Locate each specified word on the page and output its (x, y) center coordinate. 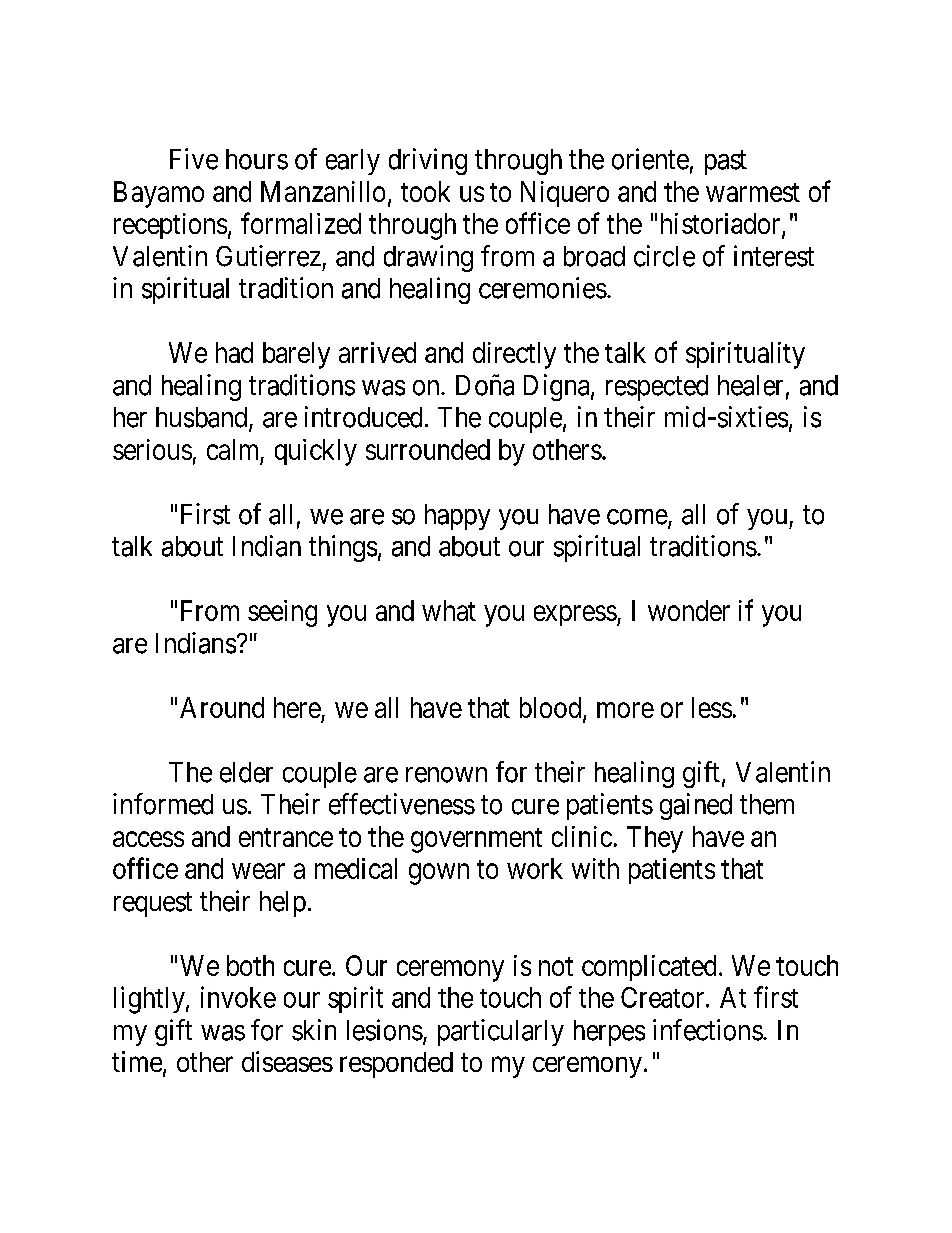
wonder (689, 610)
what (449, 610)
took (425, 191)
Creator (664, 997)
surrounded (428, 449)
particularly (501, 1032)
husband (203, 418)
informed (163, 804)
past (726, 163)
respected (657, 388)
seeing (282, 613)
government (476, 840)
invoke (238, 997)
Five (194, 159)
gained (696, 806)
